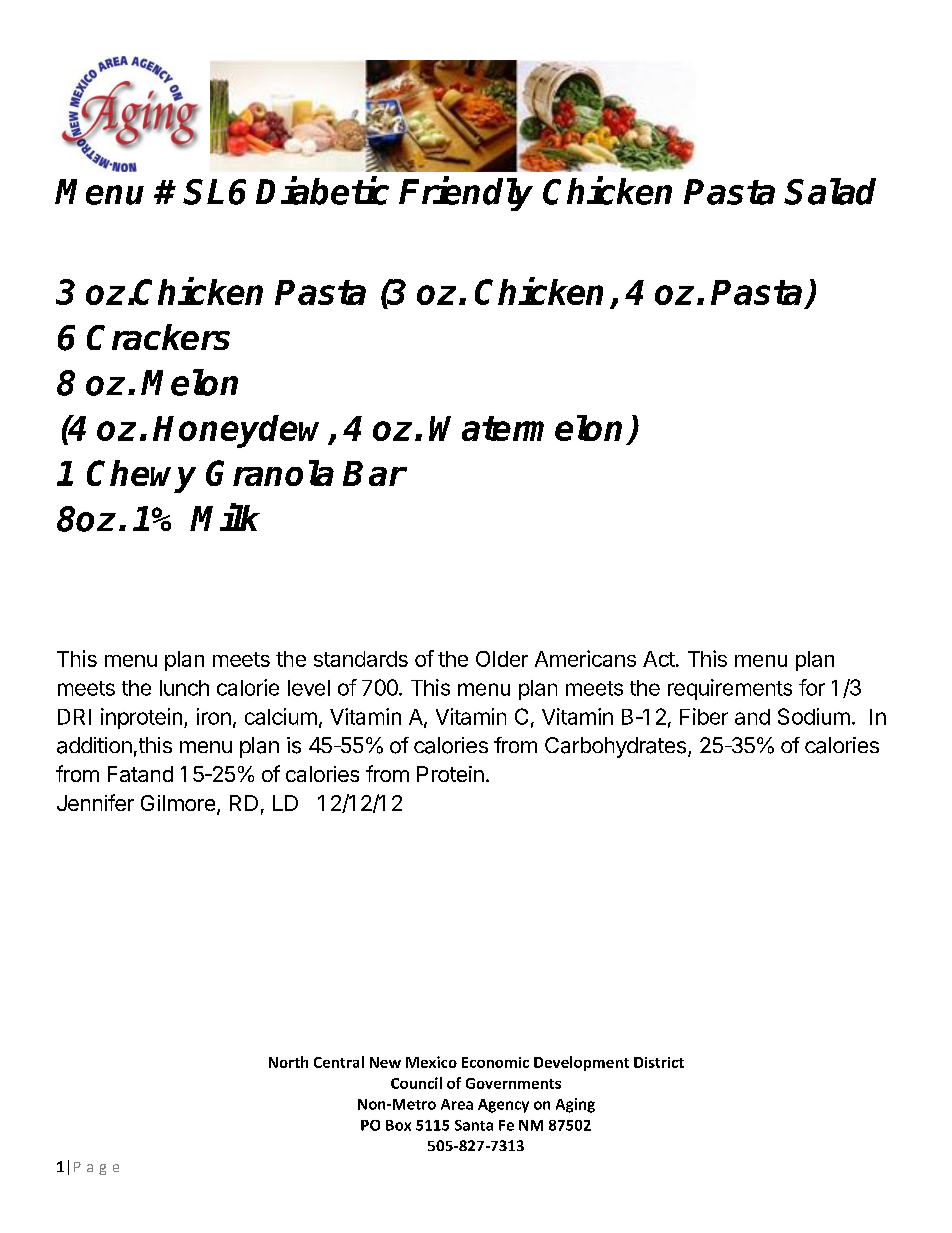  What do you see at coordinates (241, 431) in the image?
I see `Honeydew` at bounding box center [241, 431].
